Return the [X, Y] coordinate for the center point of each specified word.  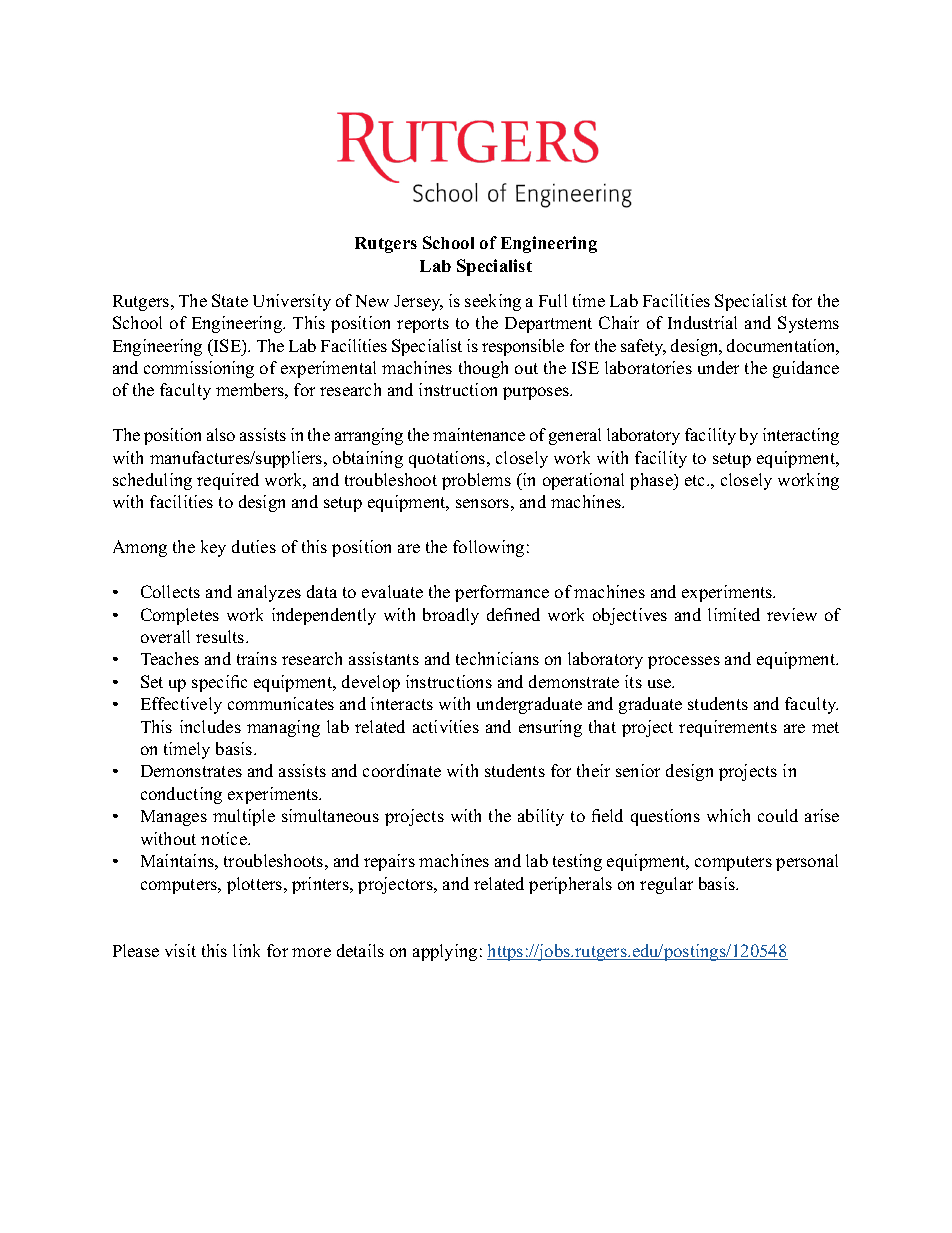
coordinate [402, 770]
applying [445, 952]
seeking [493, 302]
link [246, 950]
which [728, 815]
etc [696, 480]
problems [476, 481]
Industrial [702, 322]
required [228, 481]
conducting [181, 795]
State [230, 300]
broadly [451, 616]
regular [666, 885]
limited [734, 614]
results [221, 636]
